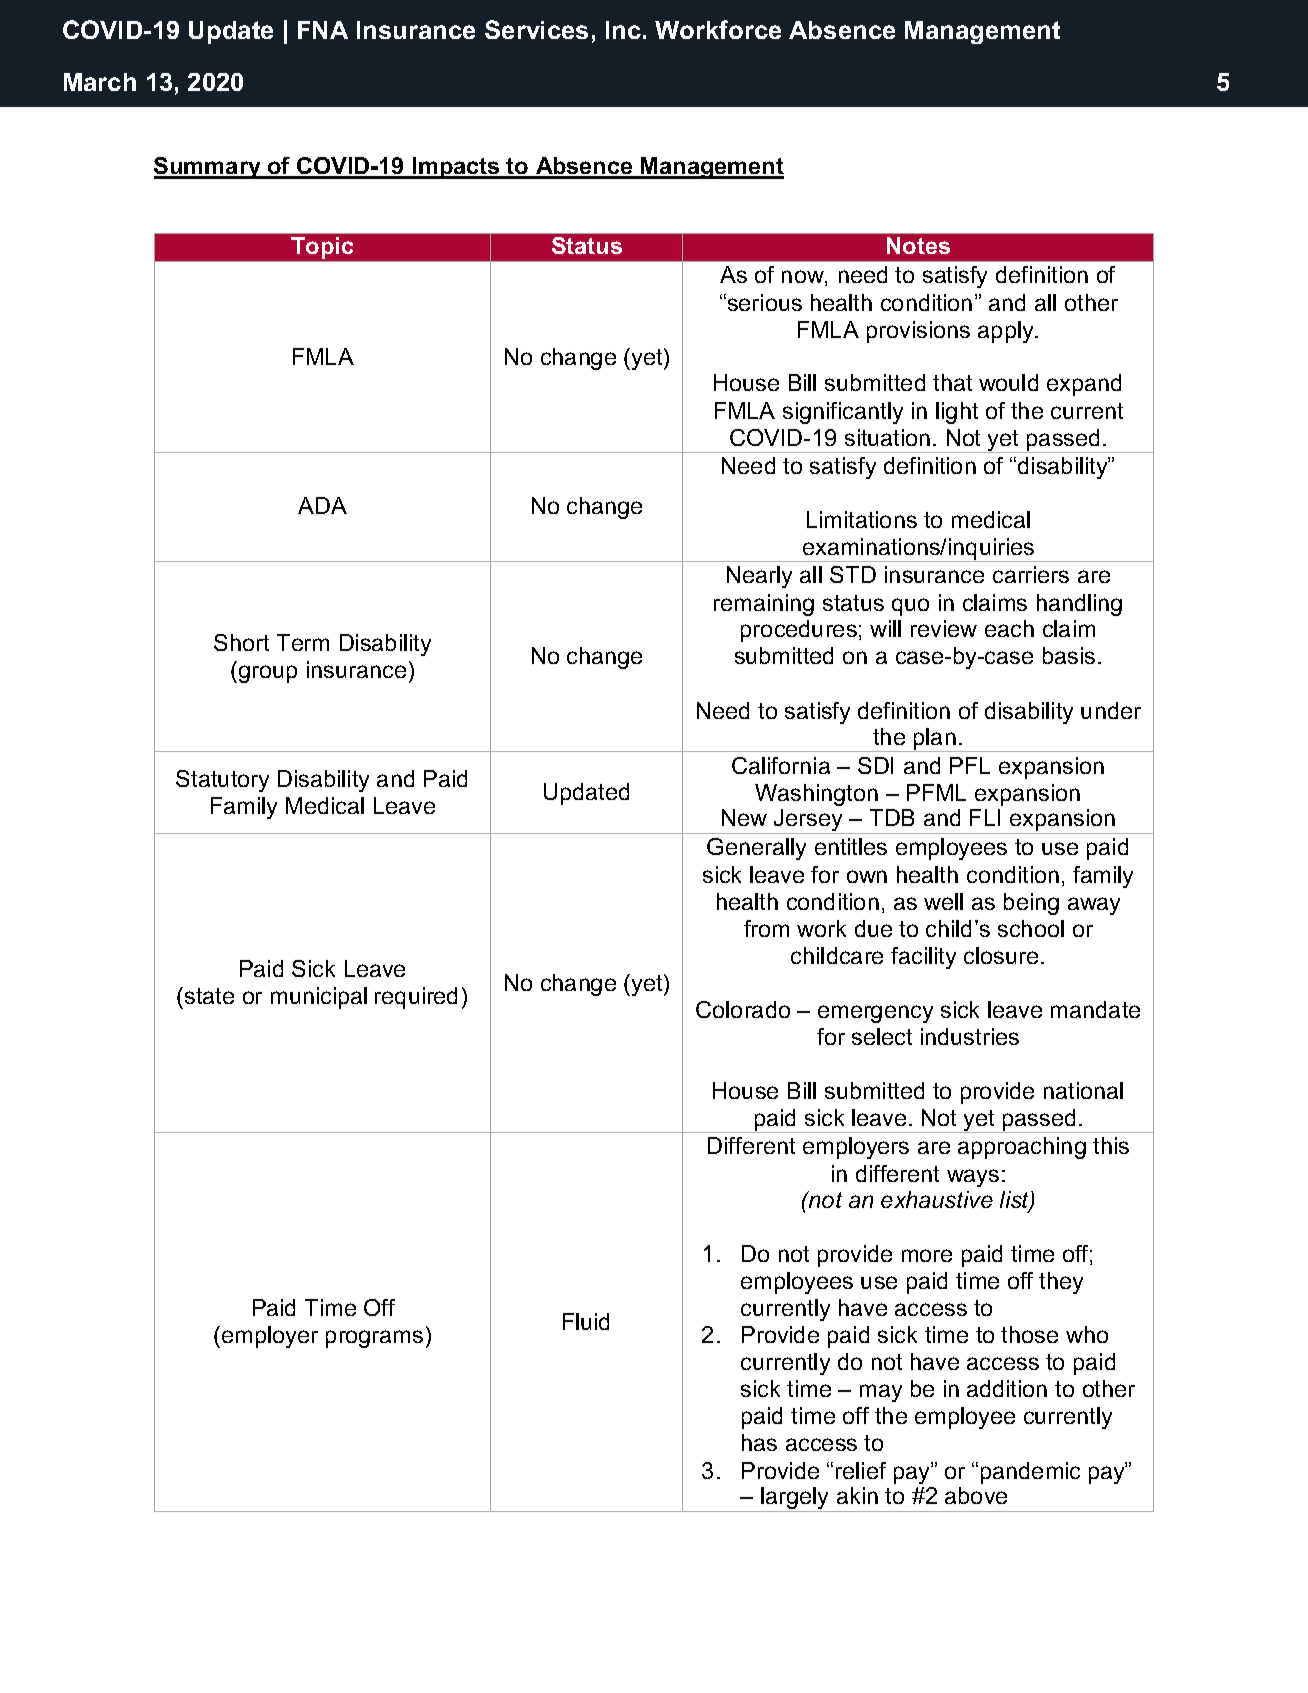  What do you see at coordinates (374, 1339) in the document?
I see `programs` at bounding box center [374, 1339].
